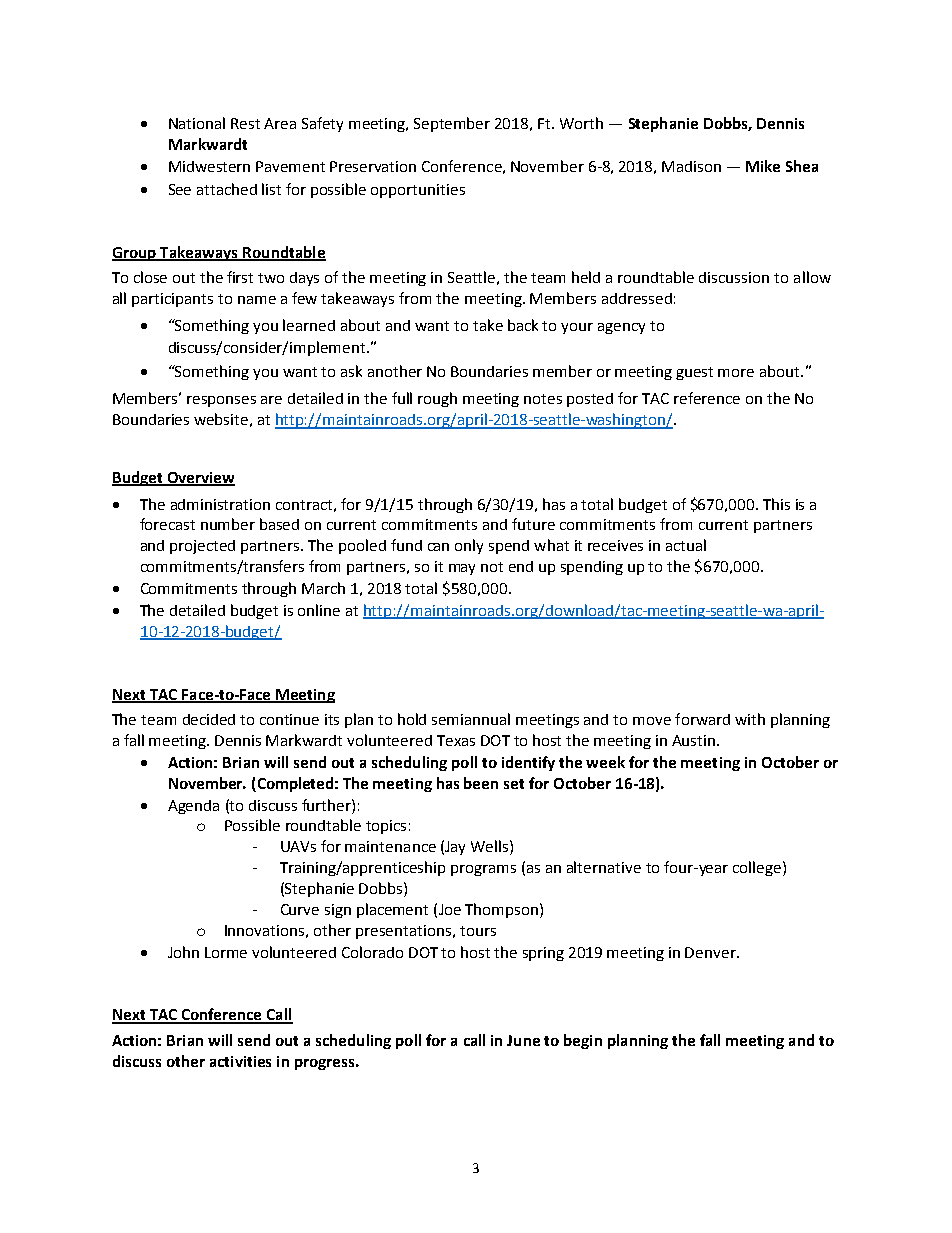 This document has width=952, height=1233. I want to click on September, so click(452, 124).
